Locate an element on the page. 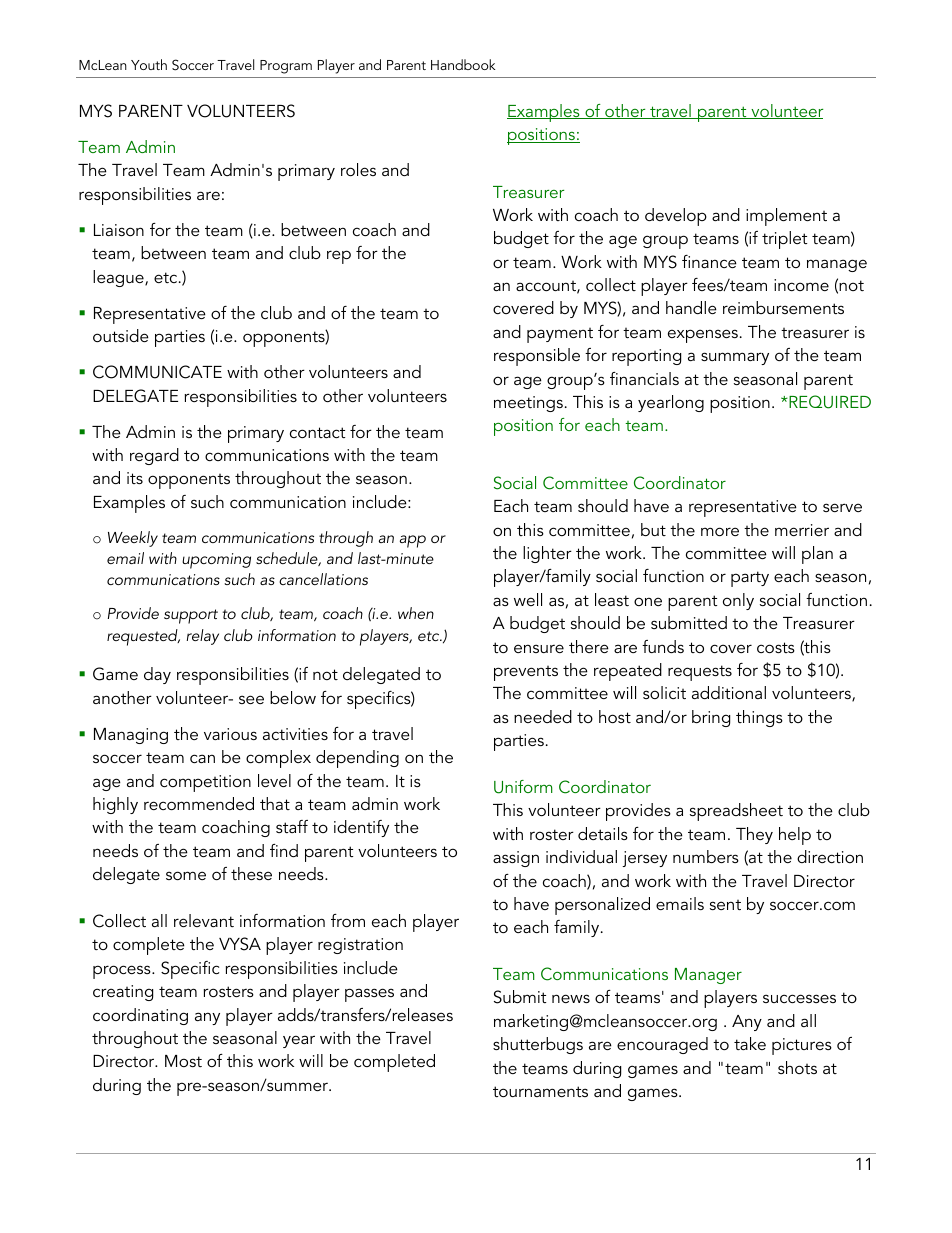 Image resolution: width=952 pixels, height=1233 pixels. Handbook is located at coordinates (463, 64).
